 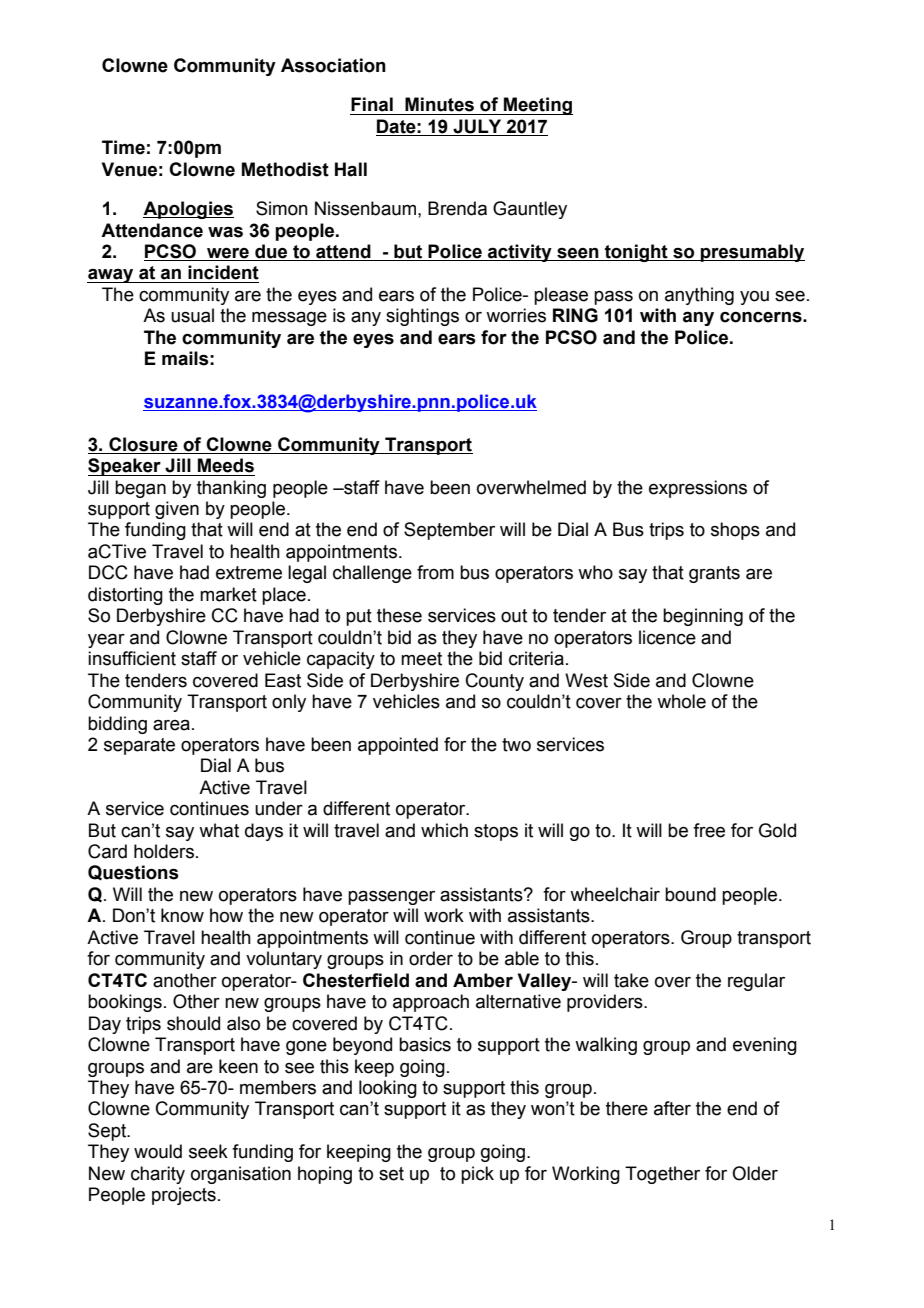 I want to click on Minutes, so click(x=439, y=104).
